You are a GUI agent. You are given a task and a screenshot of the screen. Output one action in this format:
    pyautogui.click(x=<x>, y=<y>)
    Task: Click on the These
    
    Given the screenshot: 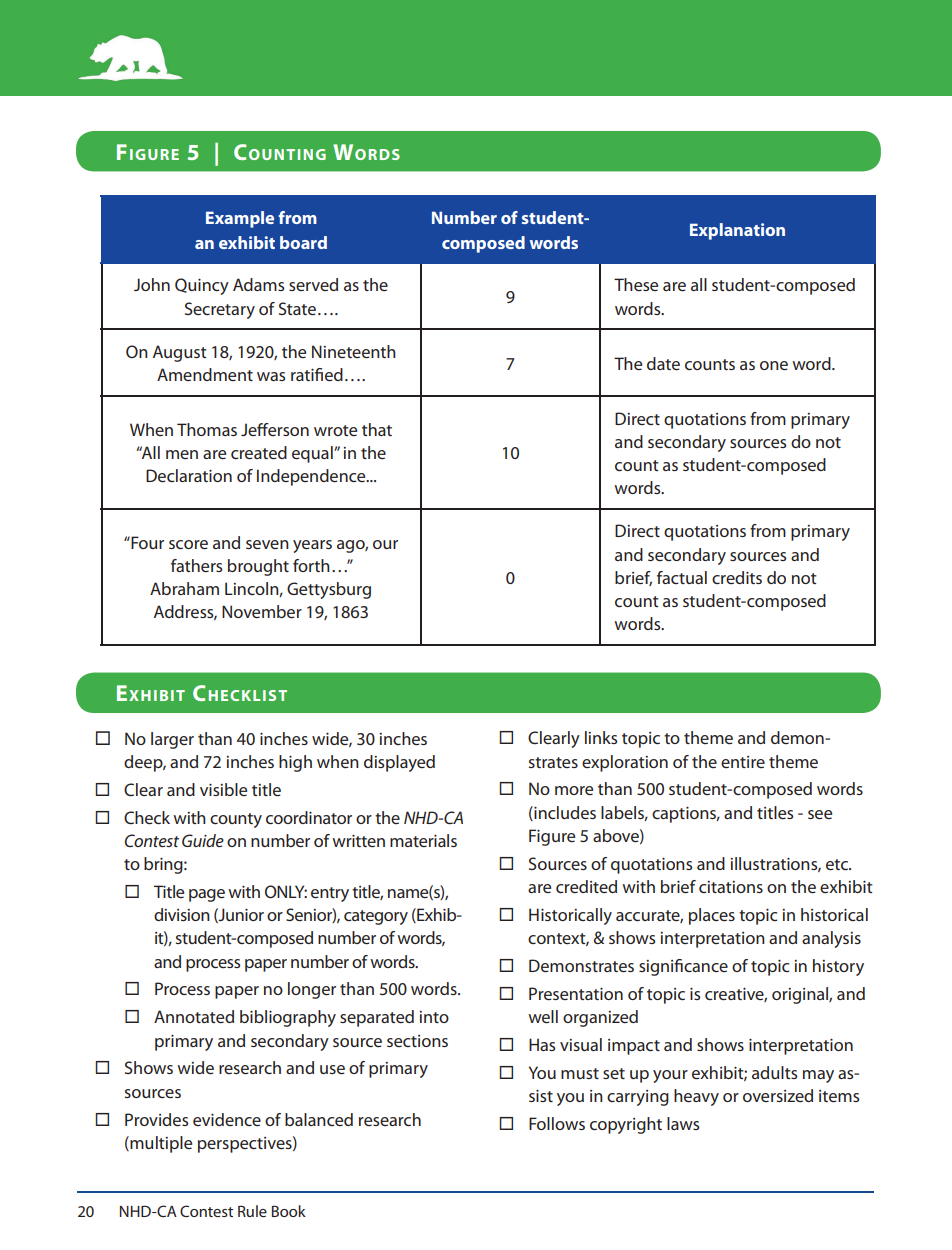 What is the action you would take?
    pyautogui.click(x=636, y=284)
